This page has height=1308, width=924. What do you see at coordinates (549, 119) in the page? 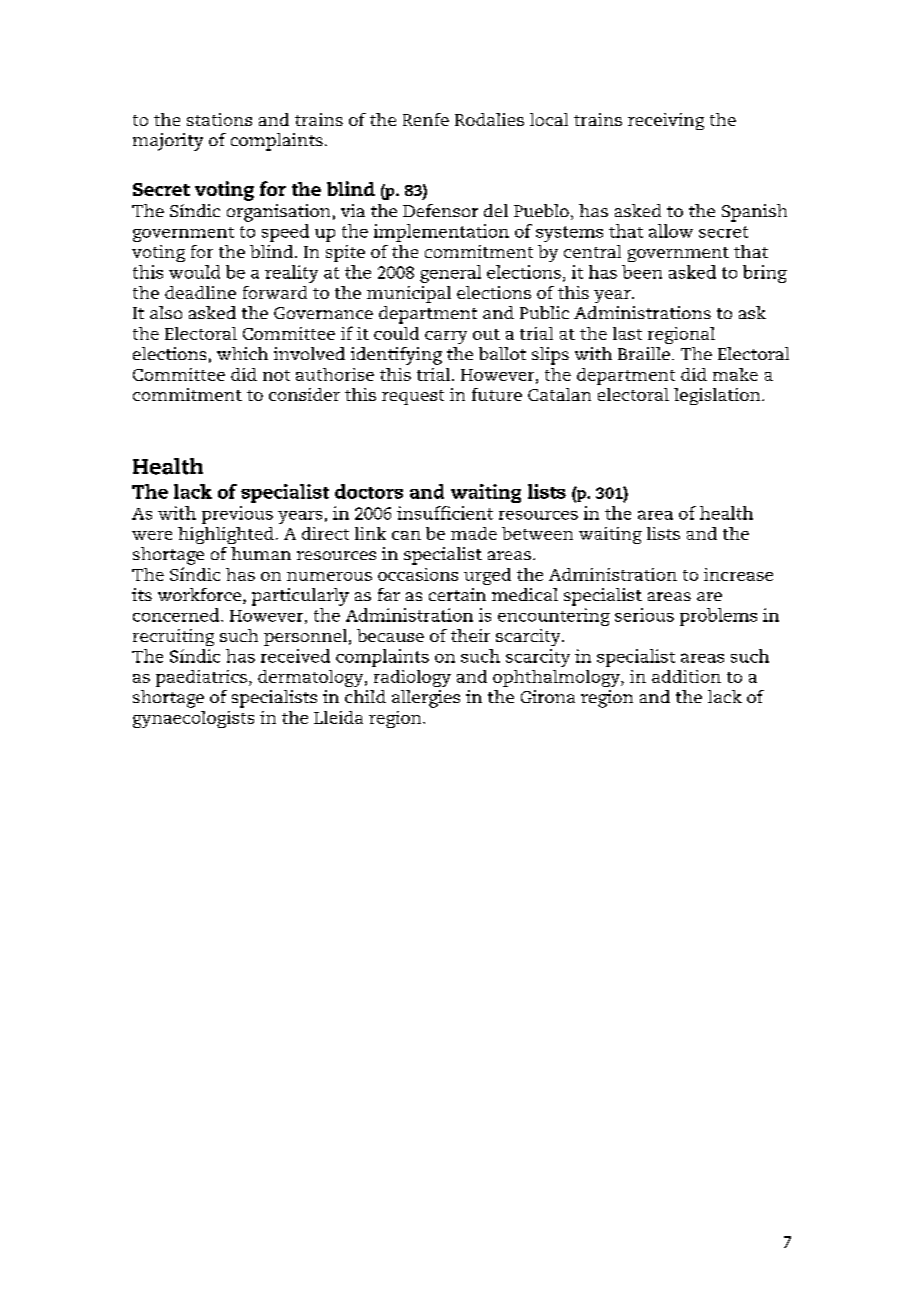
I see `local` at bounding box center [549, 119].
